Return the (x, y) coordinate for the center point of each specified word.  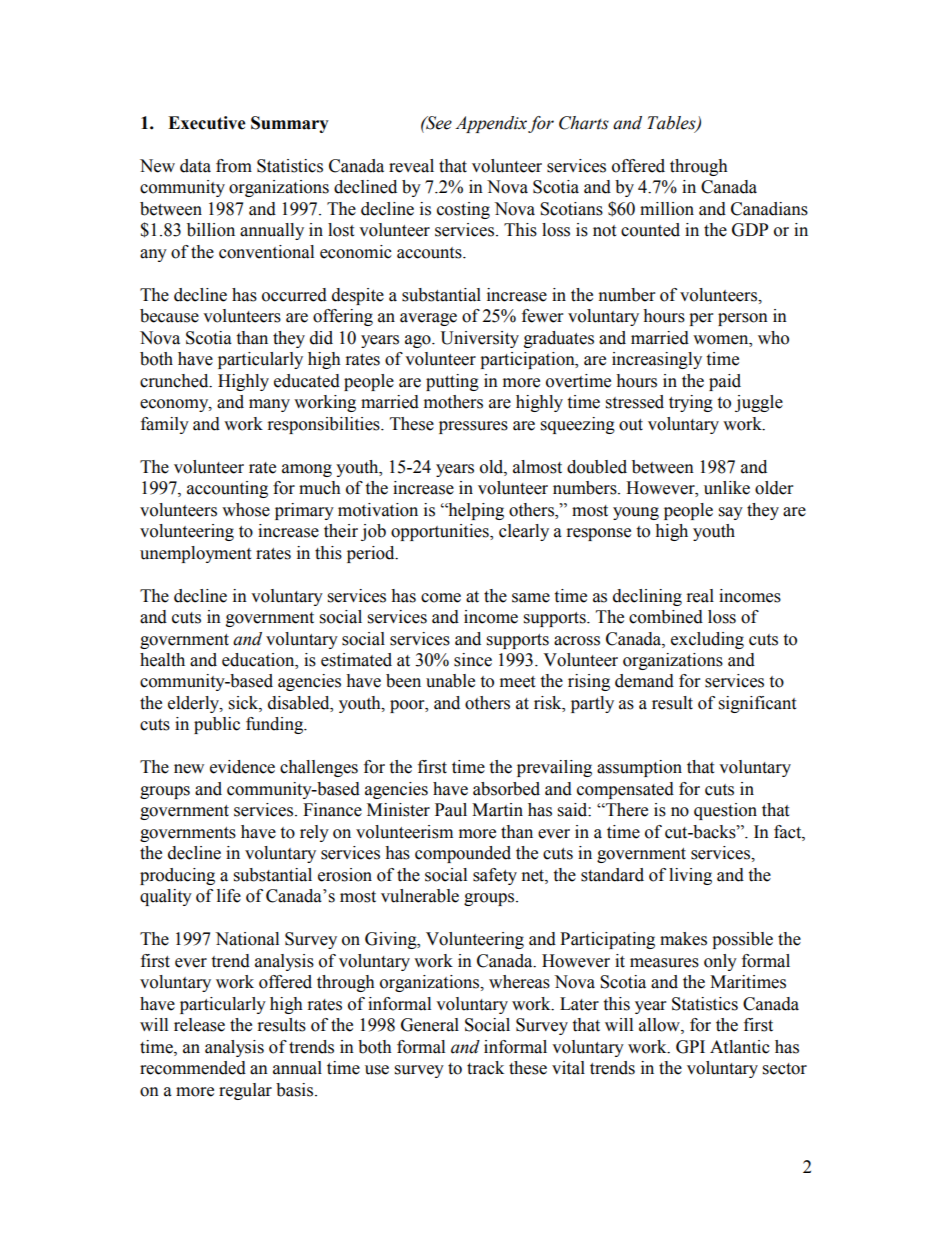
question (725, 811)
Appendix (491, 124)
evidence (242, 767)
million (667, 209)
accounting (227, 489)
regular (245, 1091)
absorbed (506, 789)
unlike (727, 488)
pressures (473, 427)
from (234, 166)
